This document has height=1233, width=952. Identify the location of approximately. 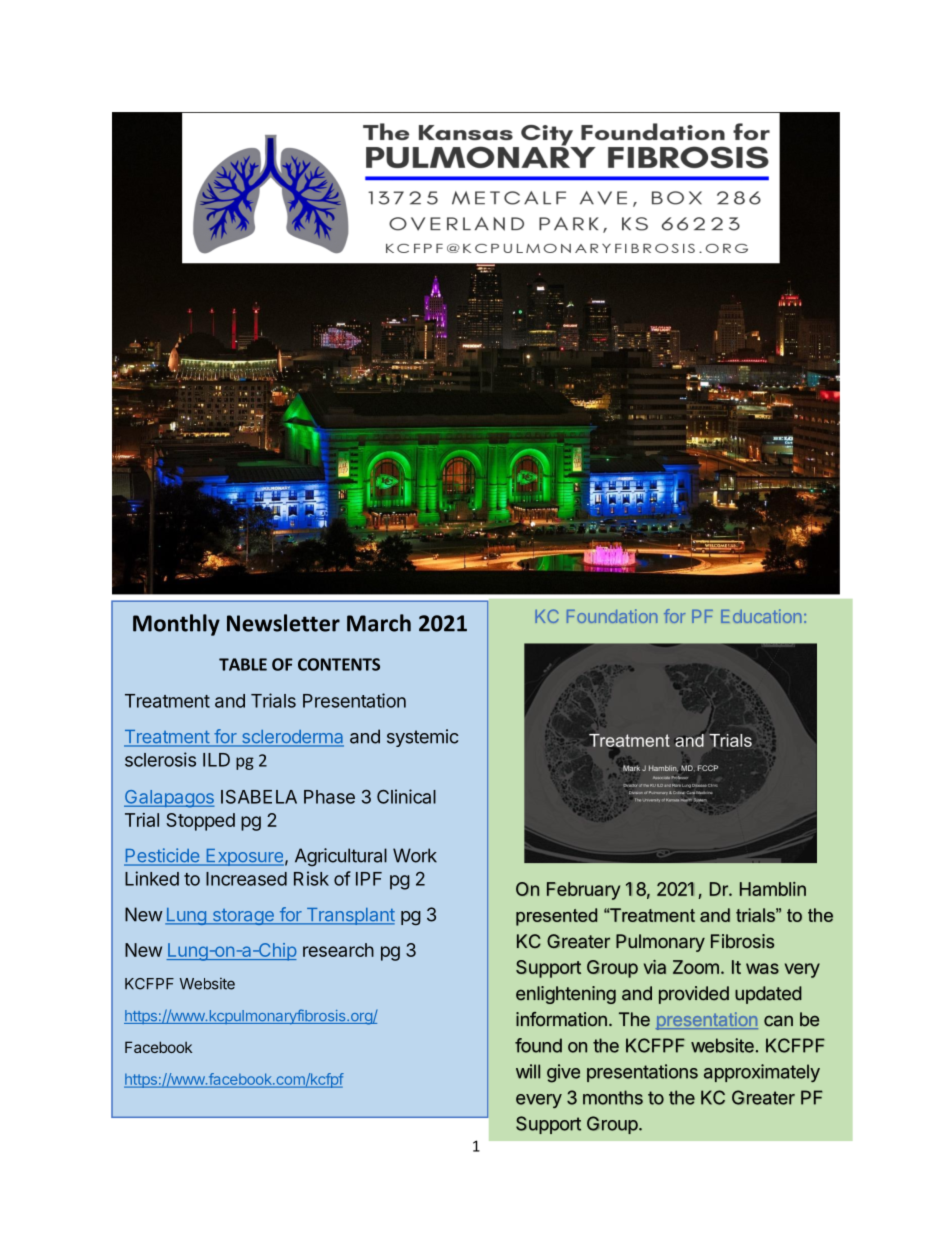
(762, 1073).
